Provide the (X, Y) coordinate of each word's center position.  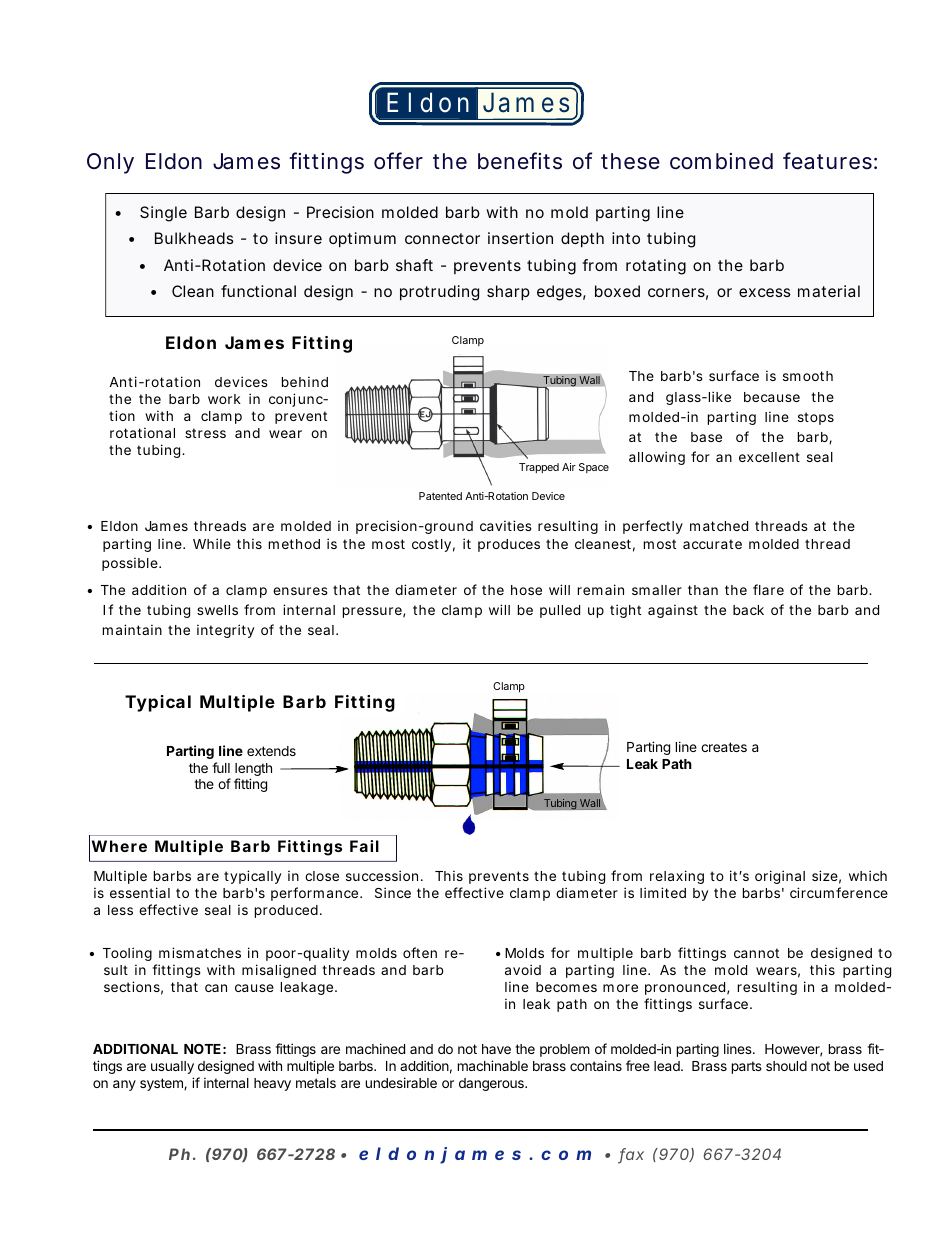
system (162, 1084)
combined (721, 161)
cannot (756, 953)
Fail (364, 846)
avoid (523, 969)
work (224, 399)
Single (163, 214)
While (212, 543)
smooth (808, 376)
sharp (508, 293)
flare (768, 589)
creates (724, 747)
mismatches (200, 952)
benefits (520, 161)
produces (509, 545)
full (221, 767)
